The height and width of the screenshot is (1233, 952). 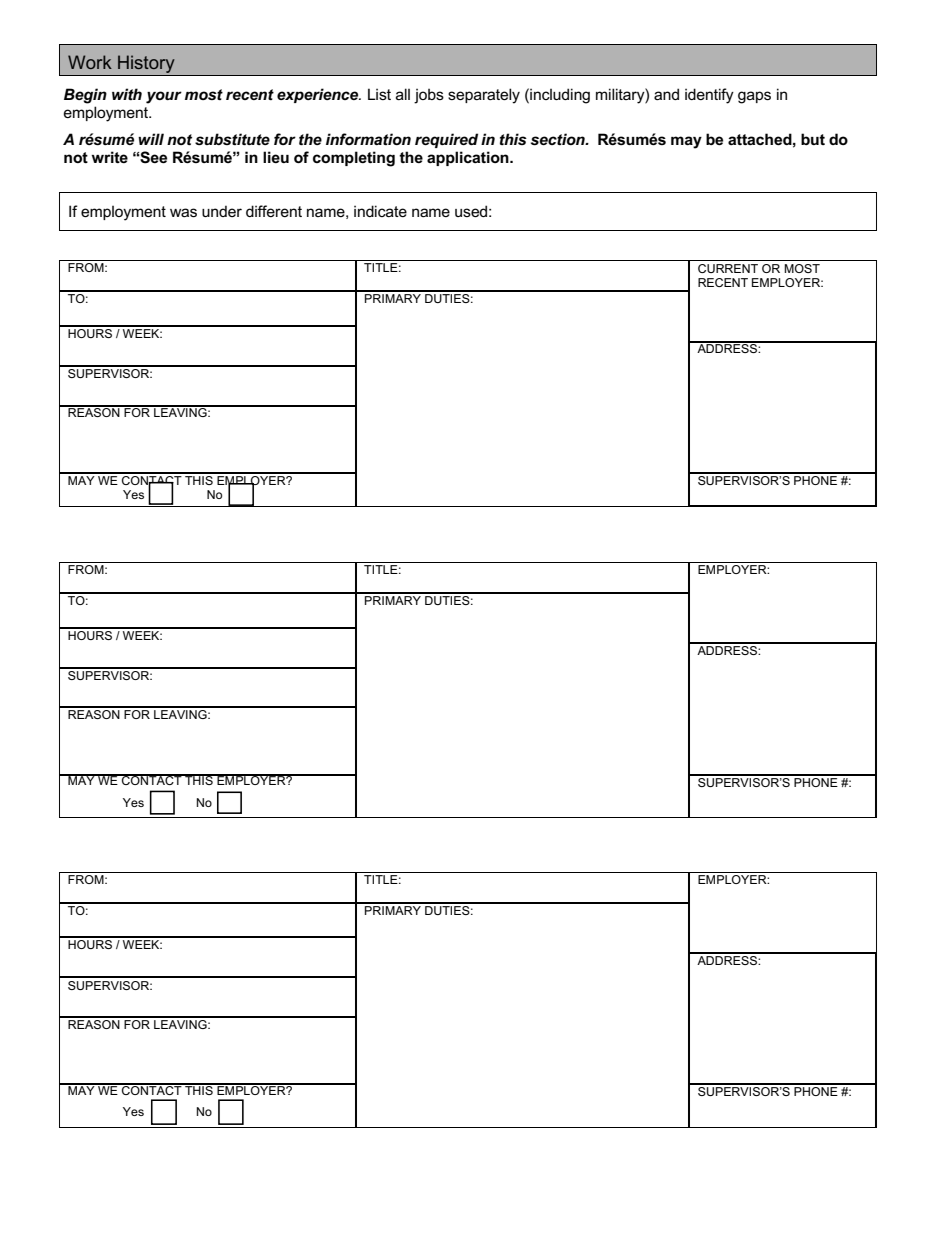 I want to click on indicate, so click(x=380, y=211).
